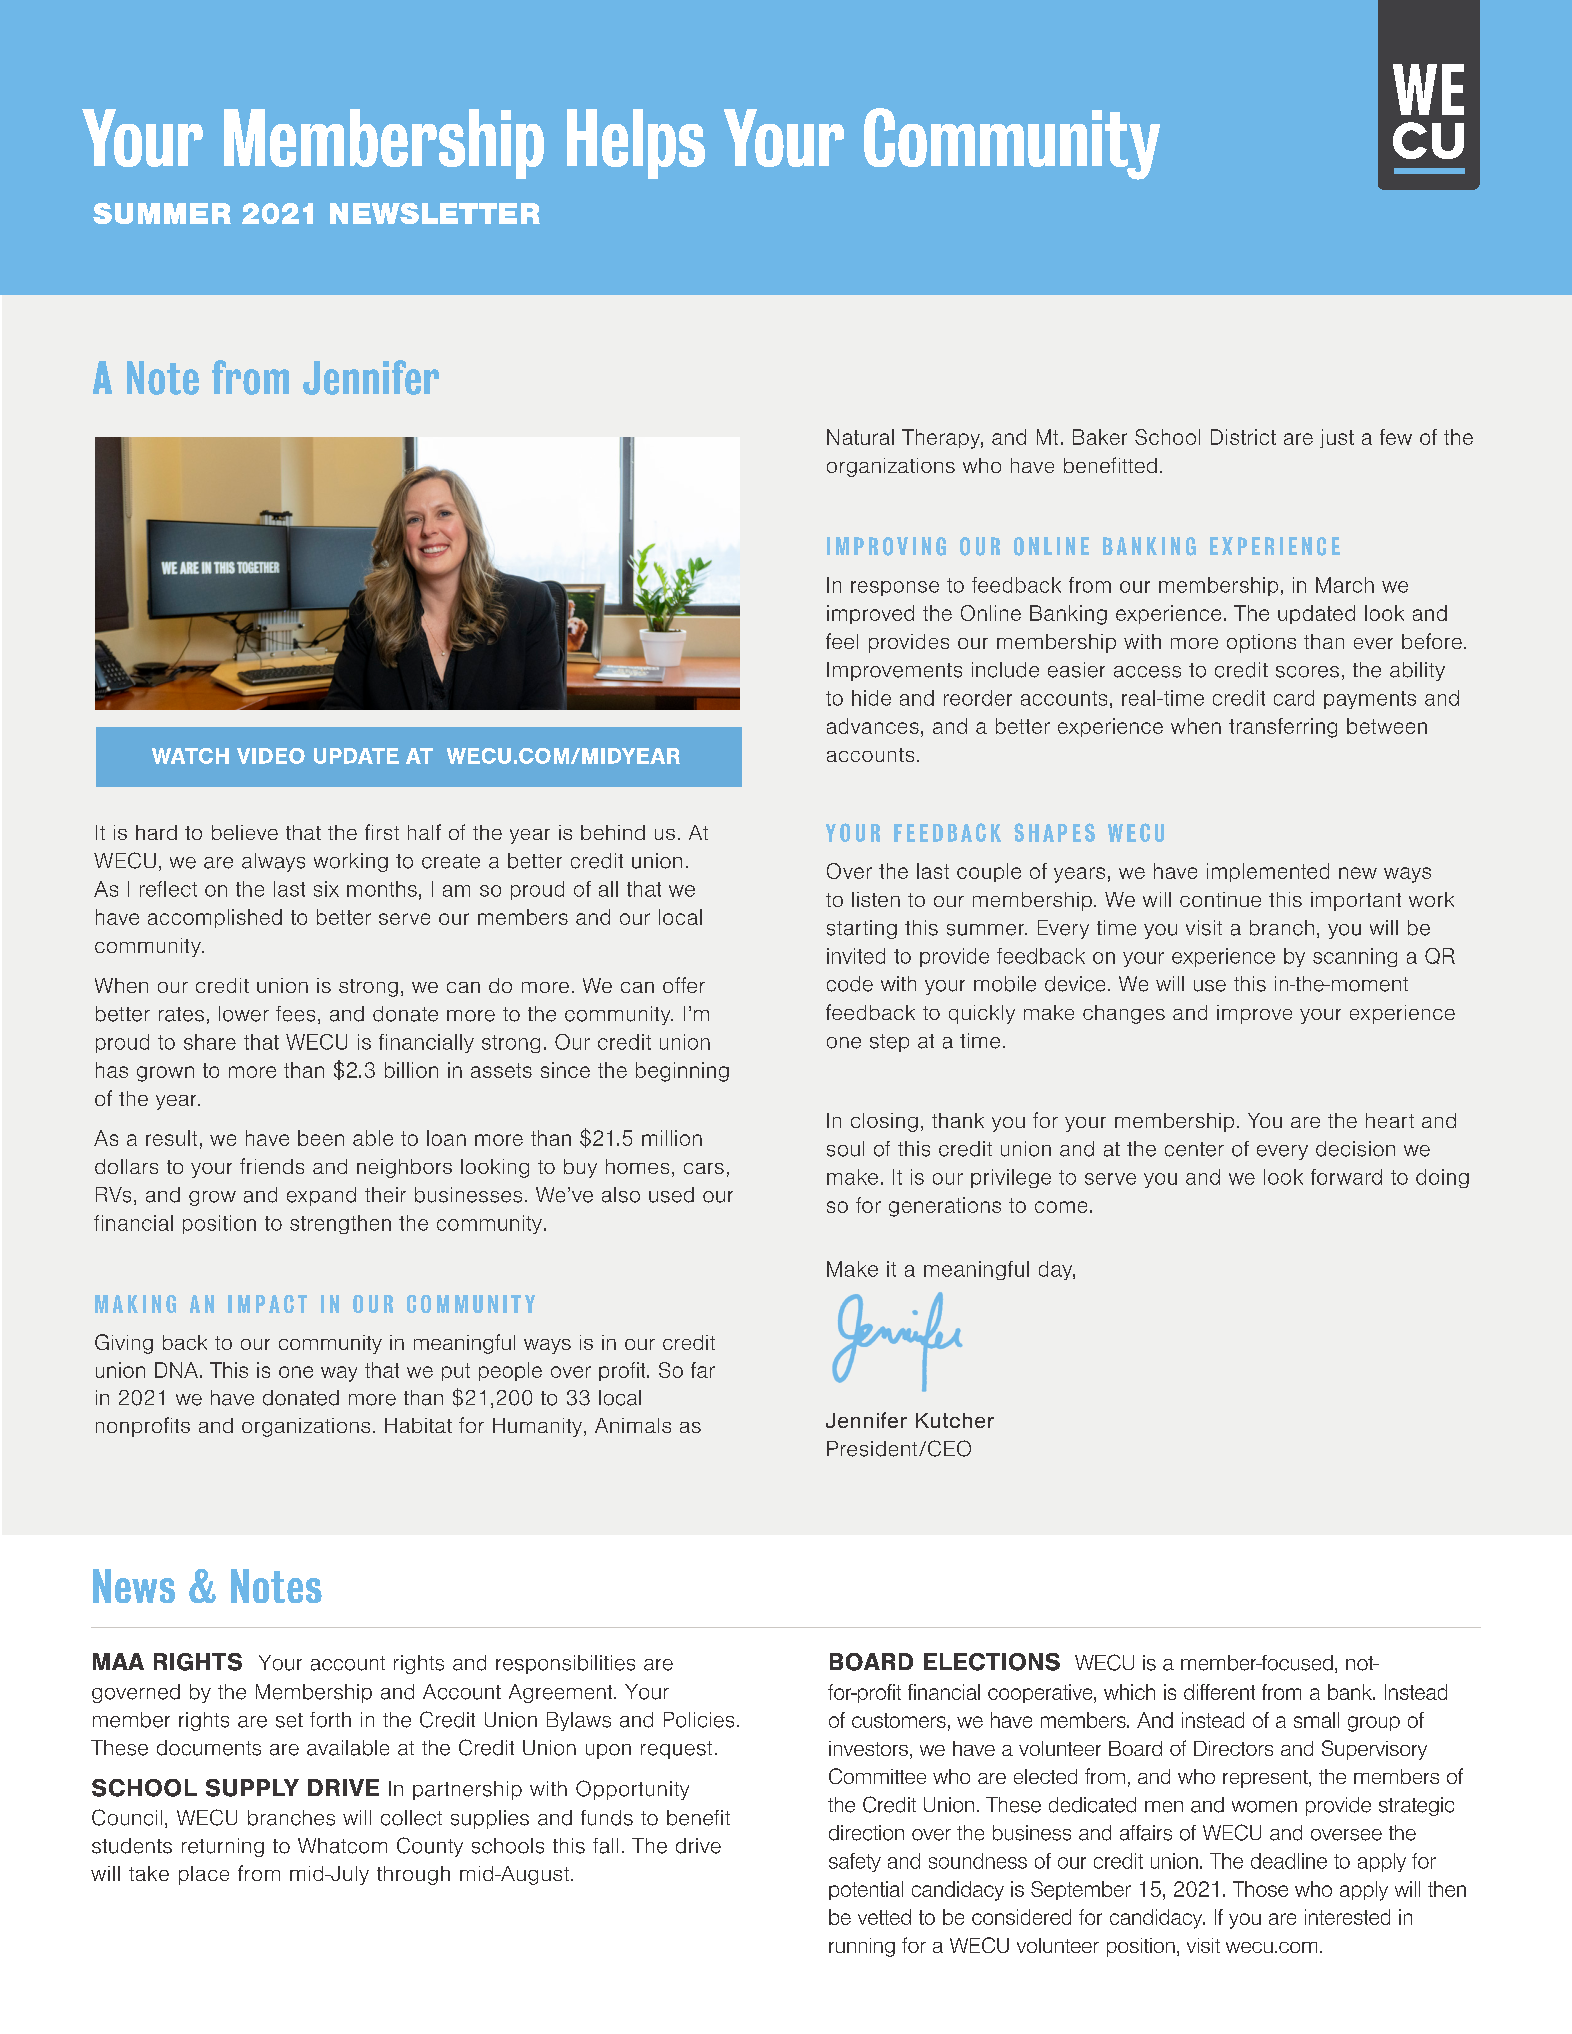  What do you see at coordinates (1260, 1889) in the page?
I see `Those` at bounding box center [1260, 1889].
